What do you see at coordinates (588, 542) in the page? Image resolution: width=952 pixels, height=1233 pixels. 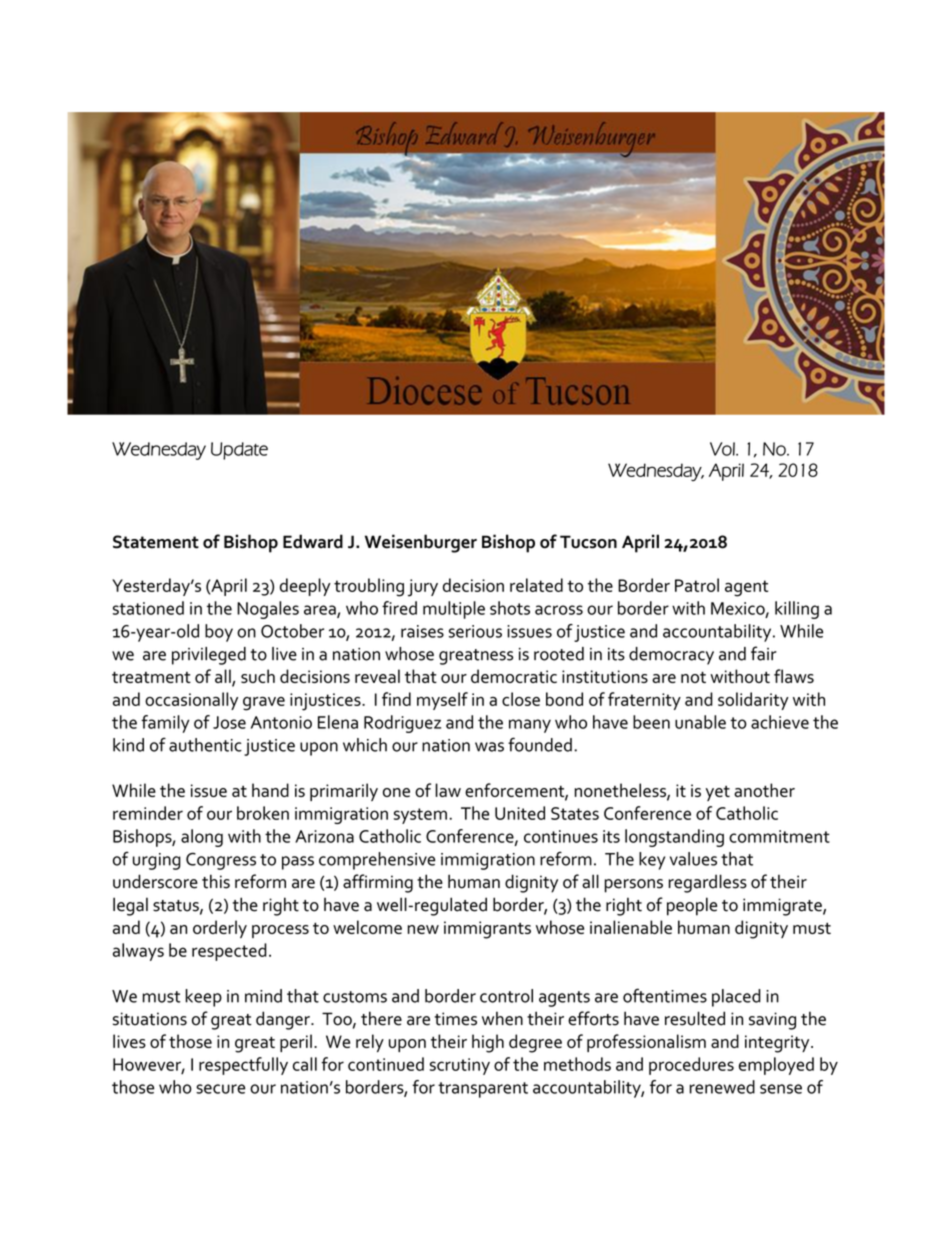 I see `Tucson` at bounding box center [588, 542].
